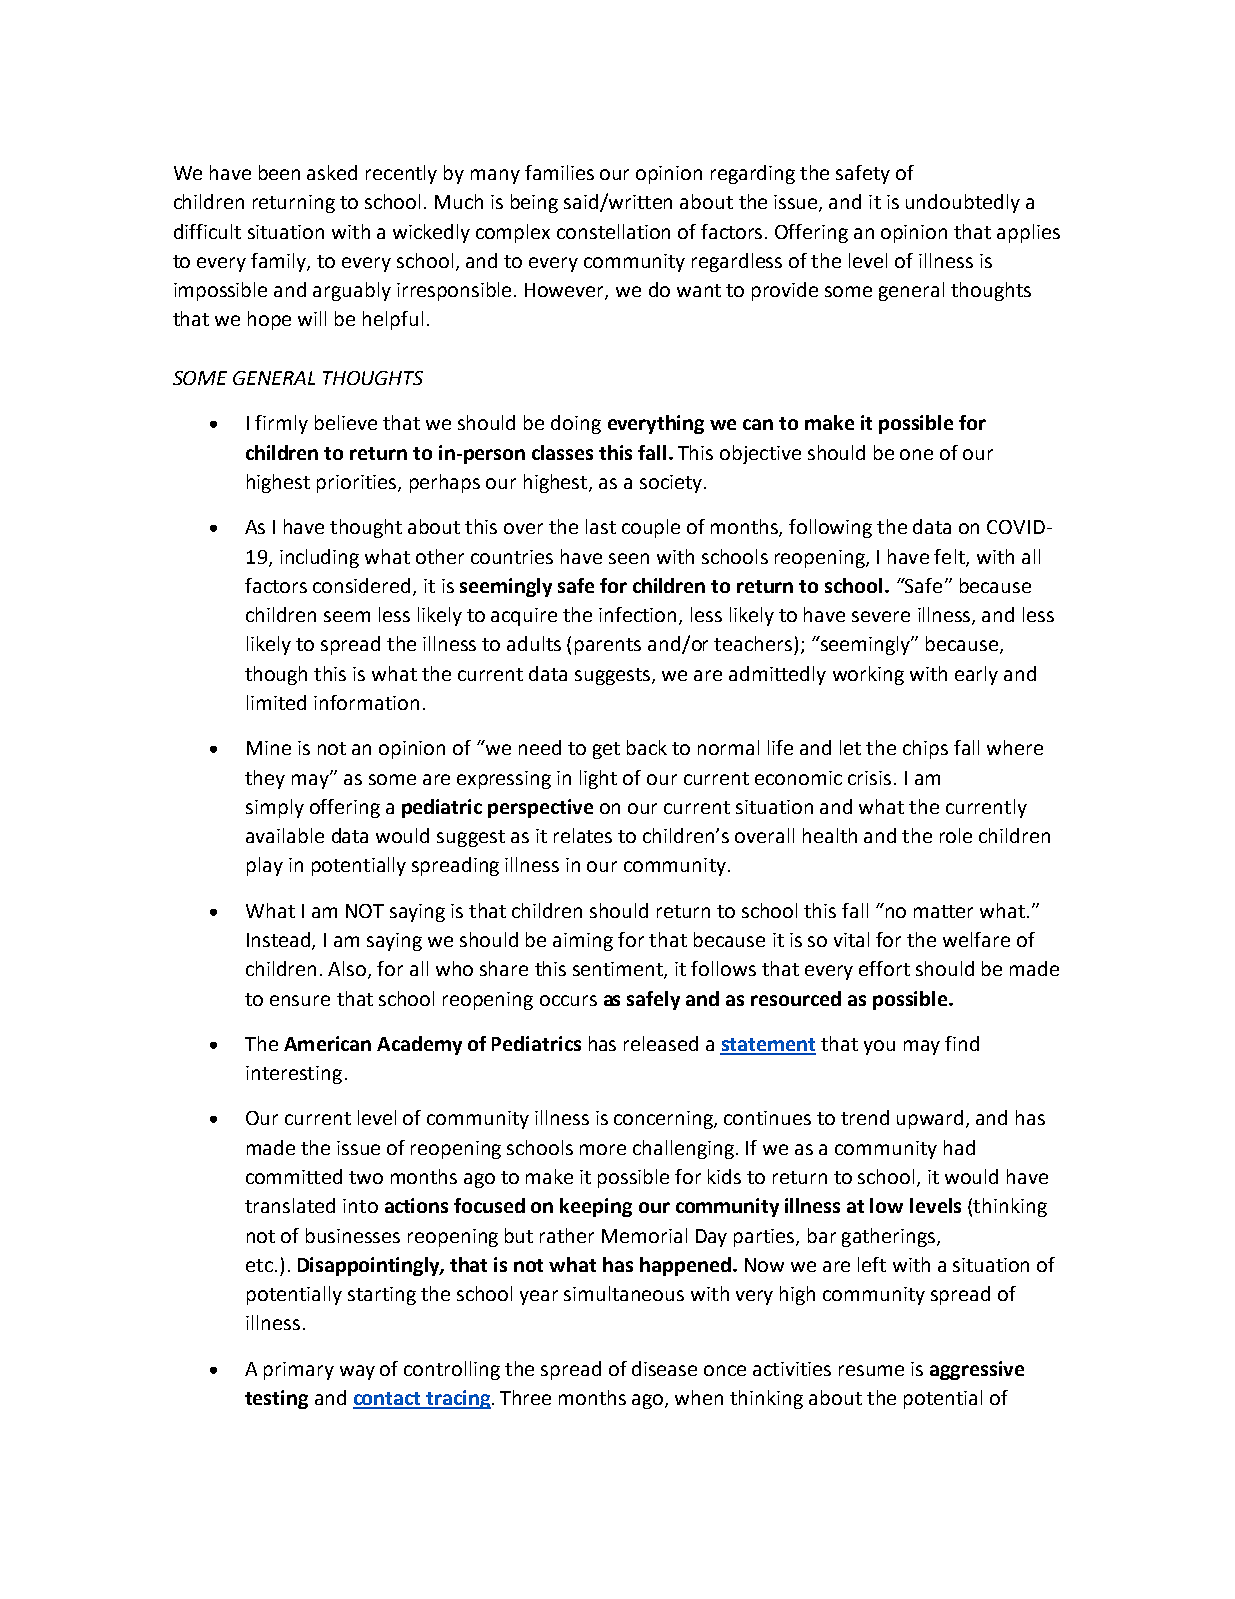 The width and height of the screenshot is (1235, 1599). I want to click on asked, so click(332, 172).
